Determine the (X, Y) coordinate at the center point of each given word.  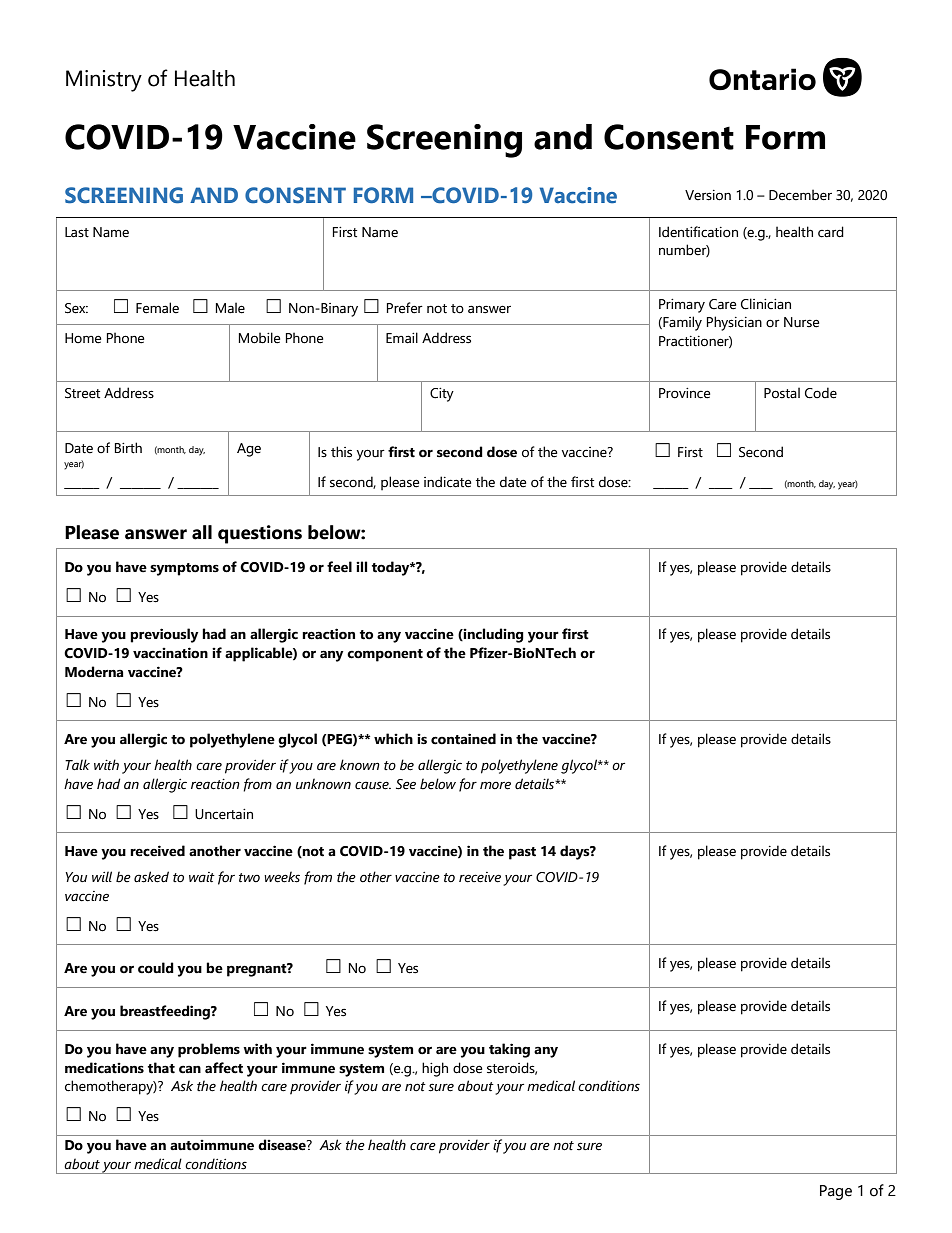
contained (463, 739)
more (495, 786)
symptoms (184, 569)
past (522, 853)
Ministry (104, 81)
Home (83, 338)
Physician (734, 323)
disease (283, 1145)
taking (509, 1050)
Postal (782, 393)
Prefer (405, 308)
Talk (77, 764)
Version (708, 195)
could (156, 968)
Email (402, 338)
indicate (447, 482)
